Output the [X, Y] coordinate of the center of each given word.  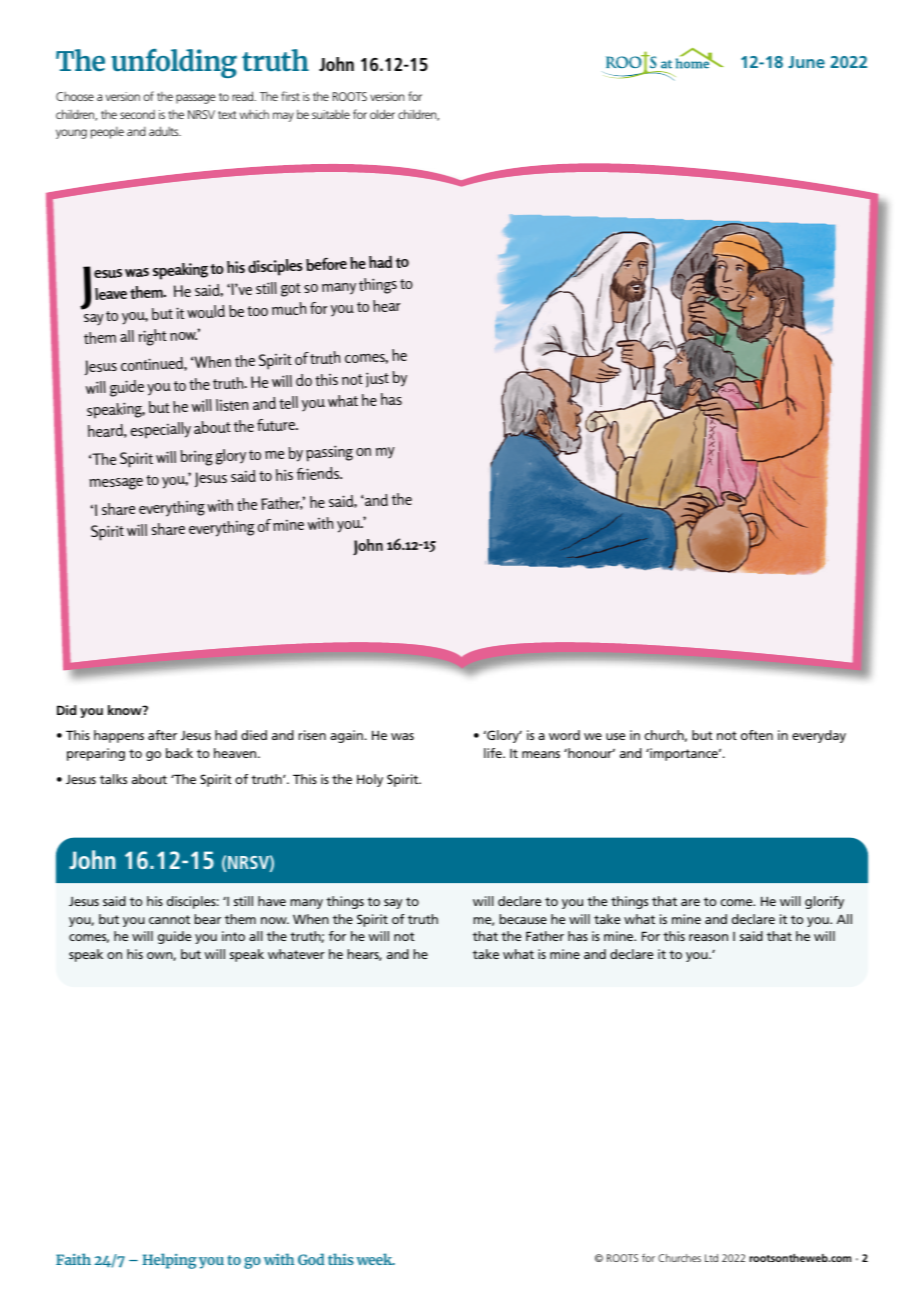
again [346, 736]
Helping [169, 1261]
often [757, 735]
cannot [169, 919]
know [126, 710]
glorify [824, 902]
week [375, 1259]
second [137, 114]
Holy [370, 780]
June [806, 62]
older [382, 114]
